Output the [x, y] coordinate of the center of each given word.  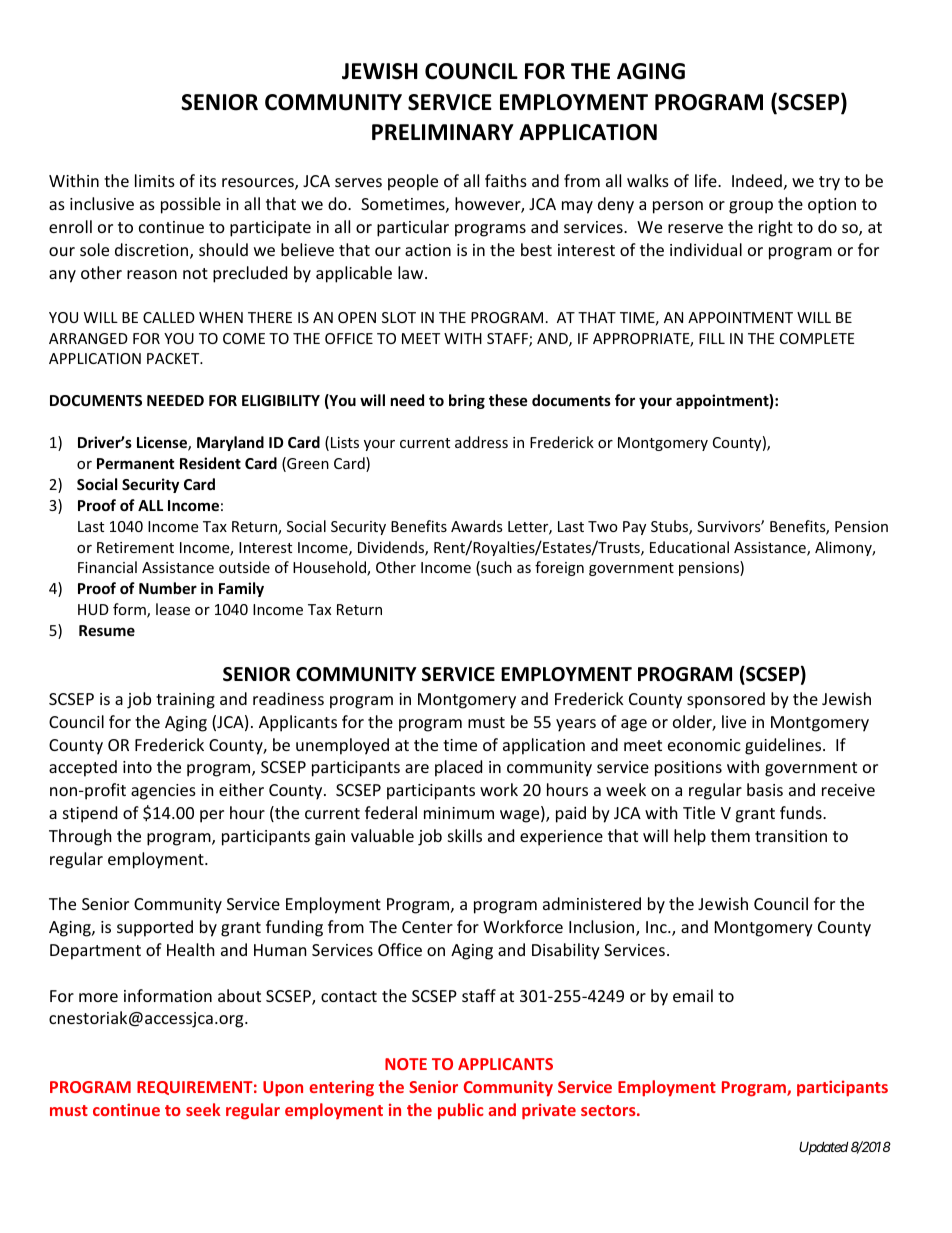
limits [155, 180]
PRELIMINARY [443, 132]
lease [173, 609]
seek [203, 1109]
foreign [559, 568]
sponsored [726, 700]
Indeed [757, 180]
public [461, 1111]
